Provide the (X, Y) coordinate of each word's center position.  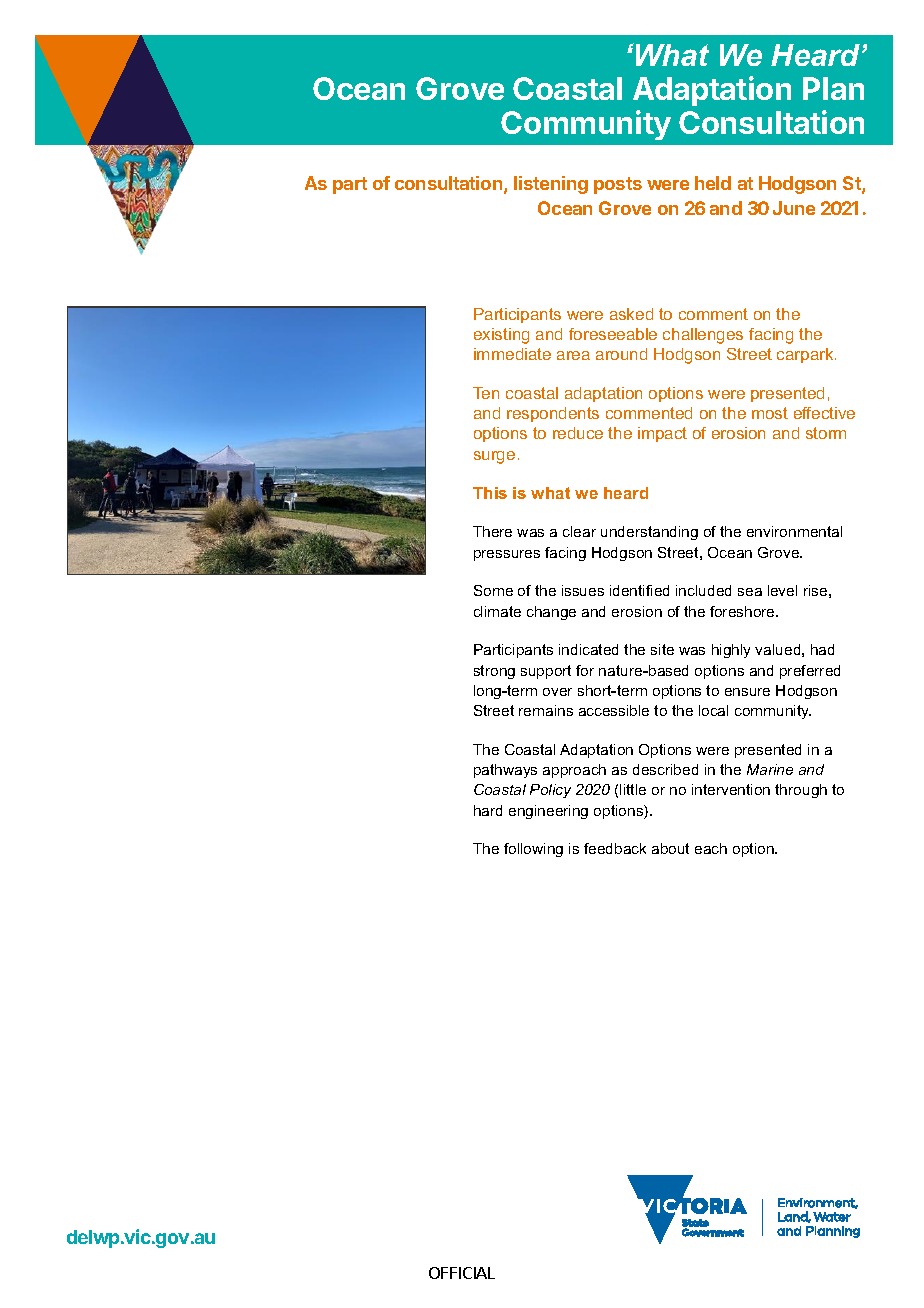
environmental (794, 531)
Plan (833, 88)
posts (618, 185)
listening (551, 185)
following (533, 850)
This (490, 493)
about (670, 848)
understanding (649, 533)
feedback (615, 848)
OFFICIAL (462, 1273)
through (801, 791)
